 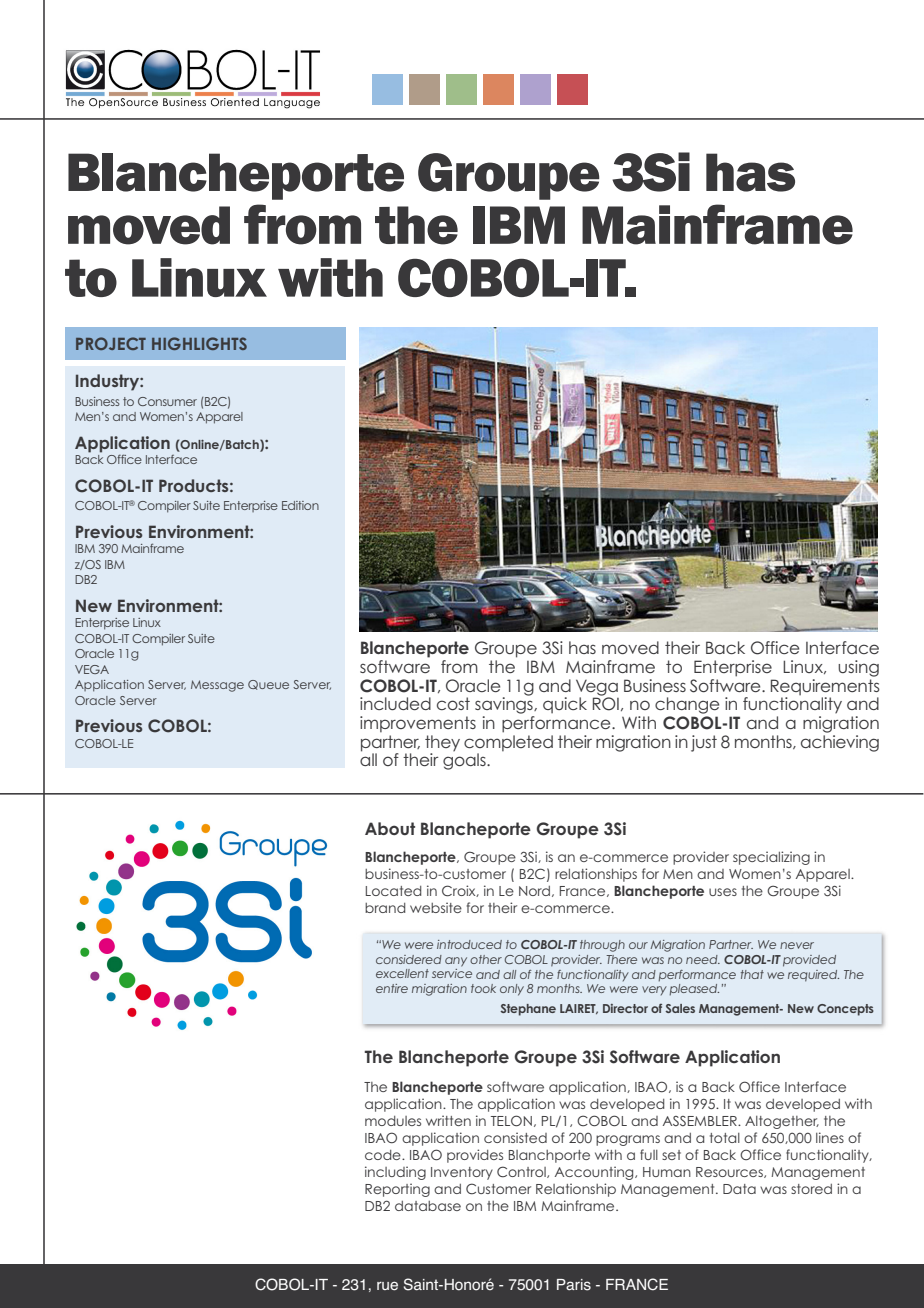 What do you see at coordinates (390, 828) in the screenshot?
I see `About` at bounding box center [390, 828].
